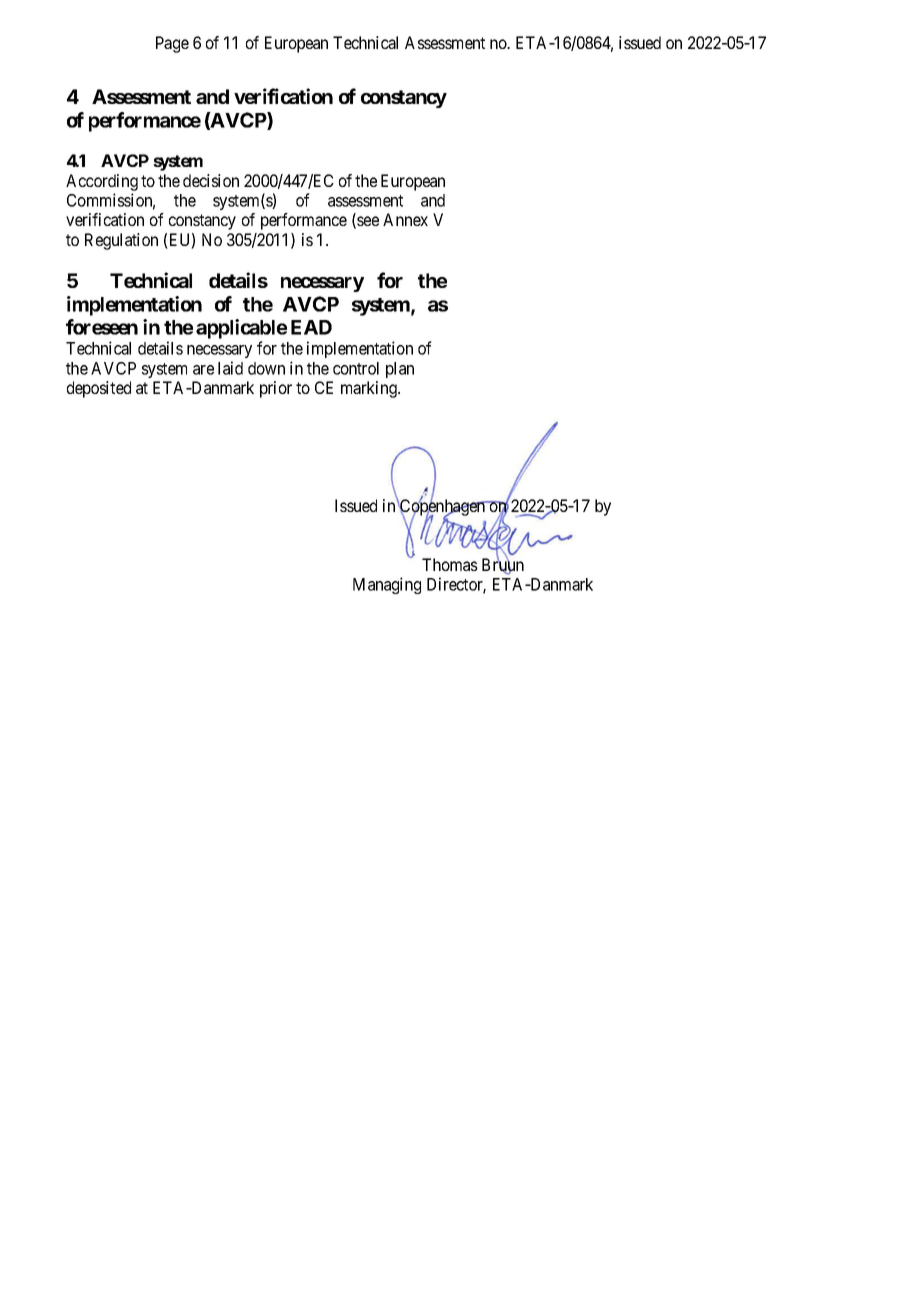 The height and width of the image is (1308, 924). Describe the element at coordinates (211, 180) in the image. I see `decision` at that location.
